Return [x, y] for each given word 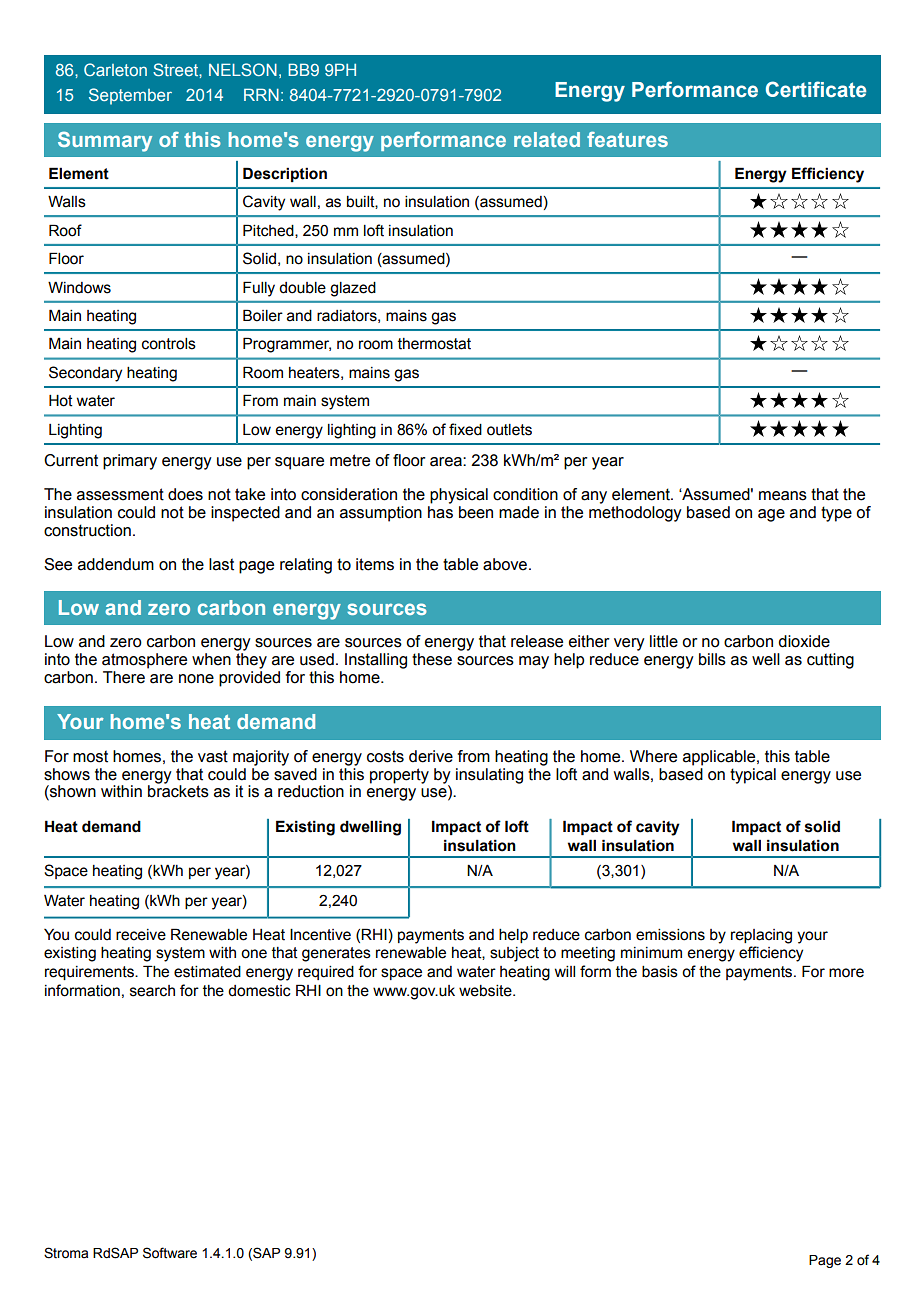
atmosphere [144, 661]
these [432, 659]
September [130, 96]
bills [712, 659]
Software [170, 1253]
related [547, 139]
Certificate [816, 89]
